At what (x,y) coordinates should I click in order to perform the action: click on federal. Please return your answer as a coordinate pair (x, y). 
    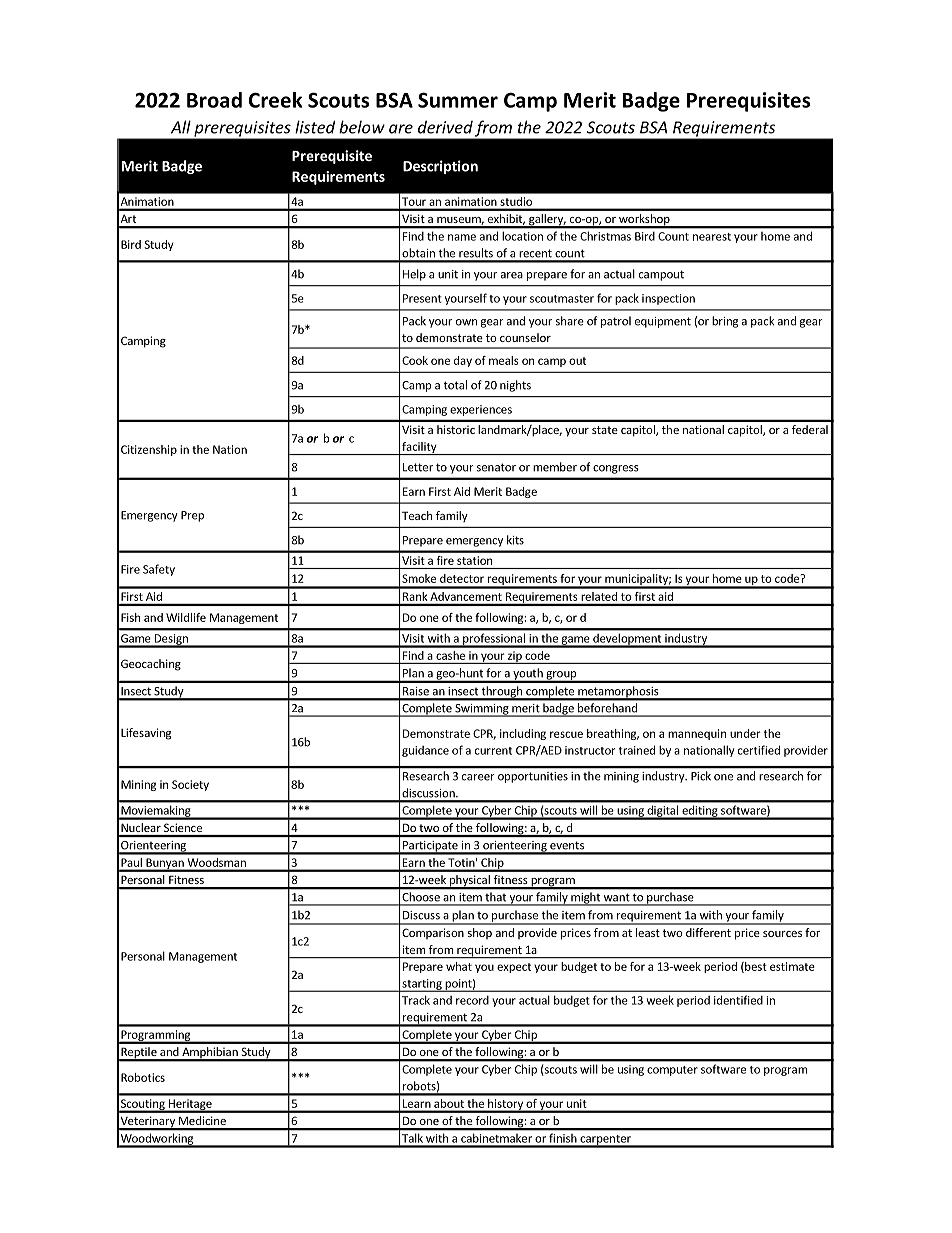
    Looking at the image, I should click on (810, 429).
